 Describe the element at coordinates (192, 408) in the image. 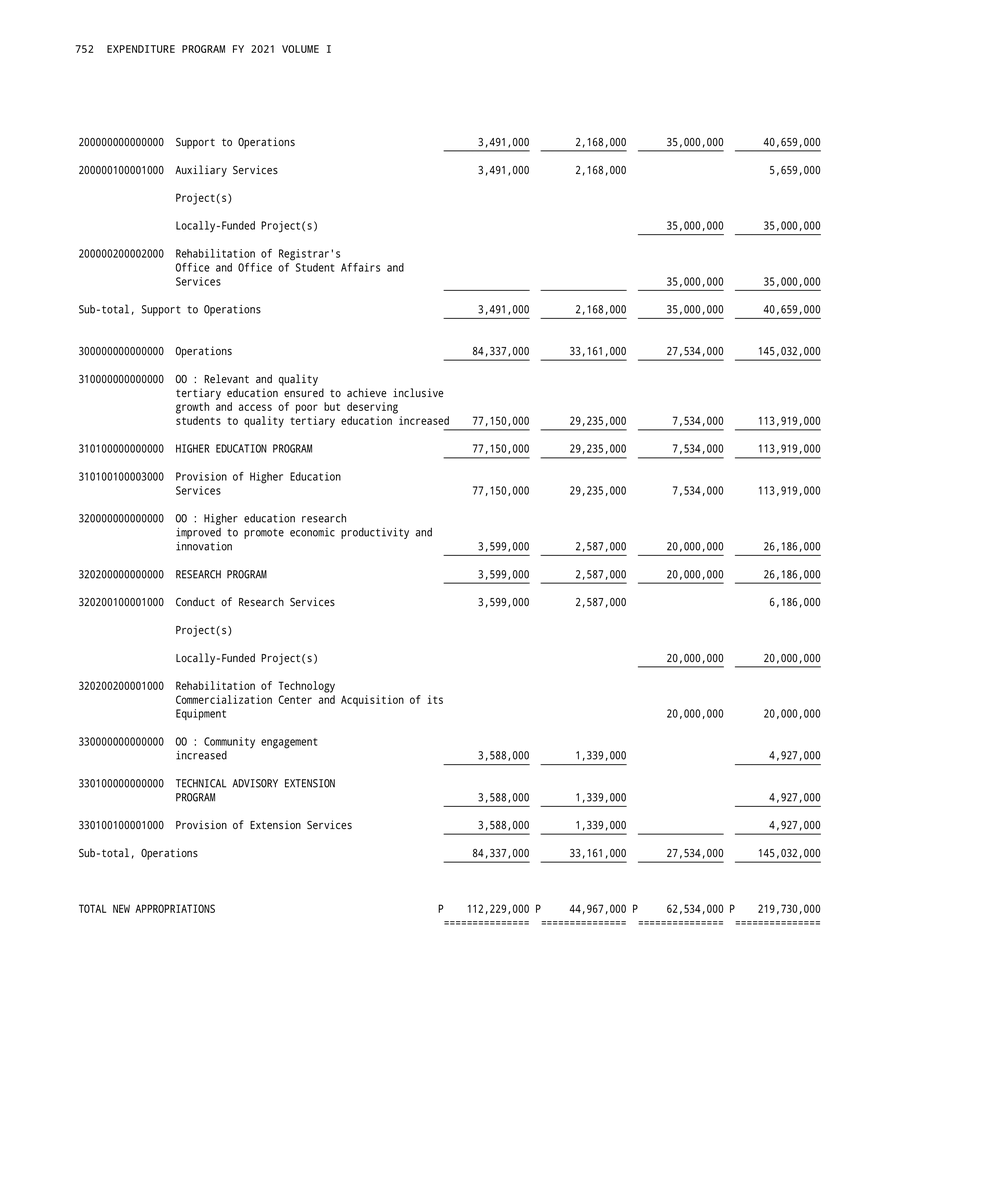

I see `growth` at that location.
